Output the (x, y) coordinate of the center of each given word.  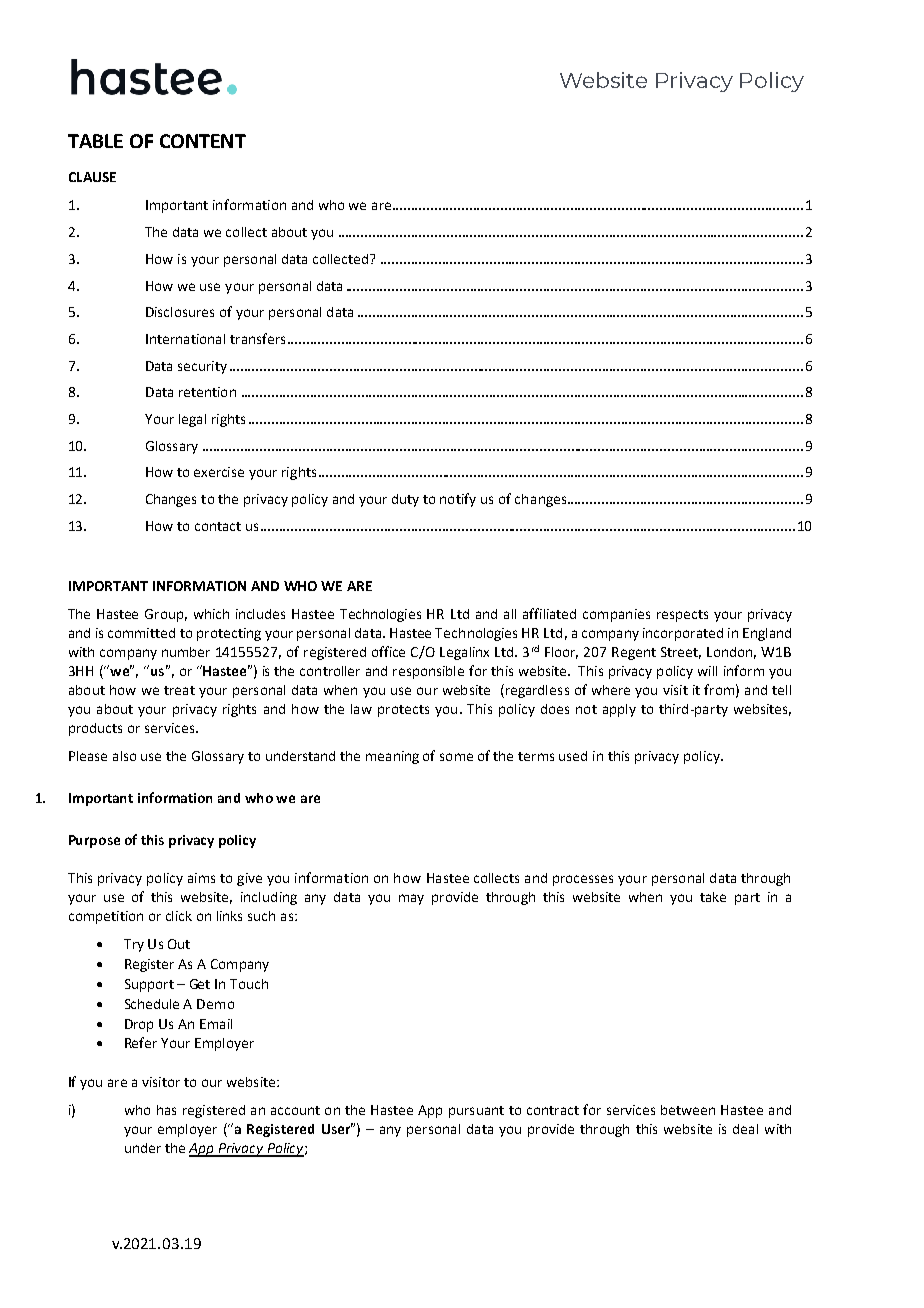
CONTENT (203, 141)
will (707, 671)
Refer (141, 1042)
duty (405, 500)
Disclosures (180, 312)
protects (403, 711)
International (185, 339)
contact (218, 526)
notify (458, 500)
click (179, 916)
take (713, 897)
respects (682, 616)
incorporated (683, 634)
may (411, 899)
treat (179, 690)
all (510, 614)
